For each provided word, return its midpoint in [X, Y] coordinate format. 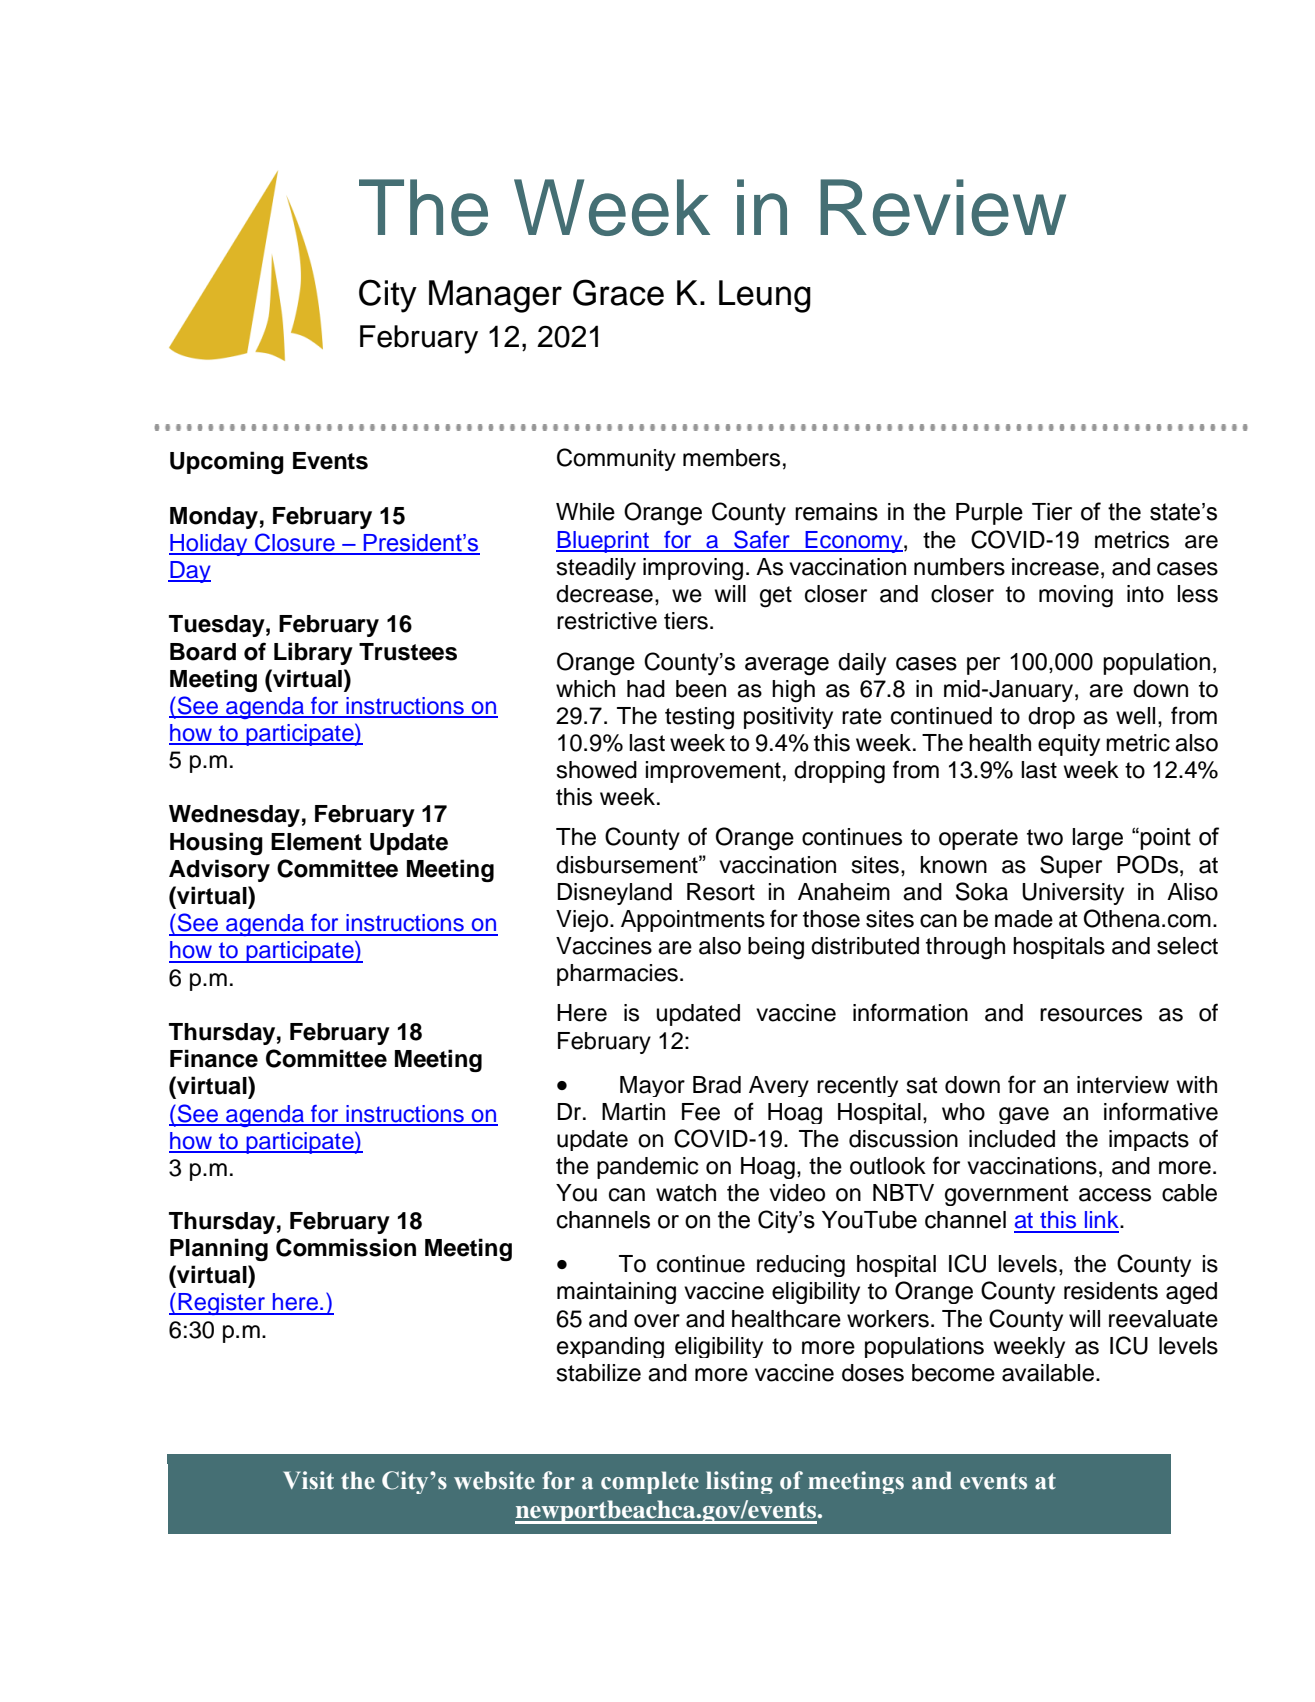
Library [313, 653]
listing [739, 1482]
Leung [765, 296]
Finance [214, 1058]
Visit [308, 1480]
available [1048, 1373]
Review [943, 207]
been [701, 689]
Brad [717, 1085]
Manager [495, 296]
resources [1091, 1015]
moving [1076, 596]
